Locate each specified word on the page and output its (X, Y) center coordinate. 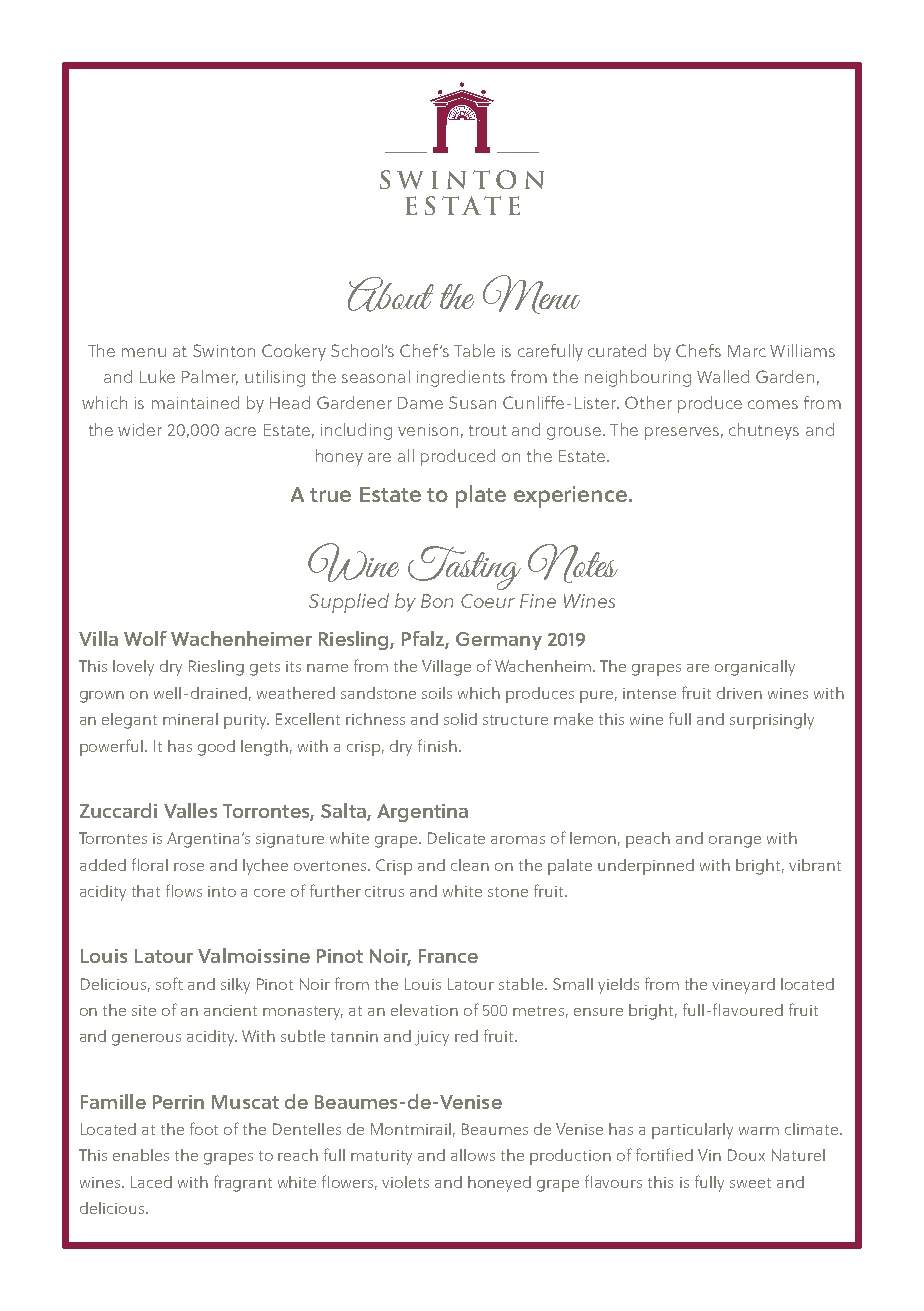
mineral (190, 719)
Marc (747, 351)
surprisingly (772, 721)
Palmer (210, 377)
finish (437, 745)
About (391, 294)
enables (141, 1155)
